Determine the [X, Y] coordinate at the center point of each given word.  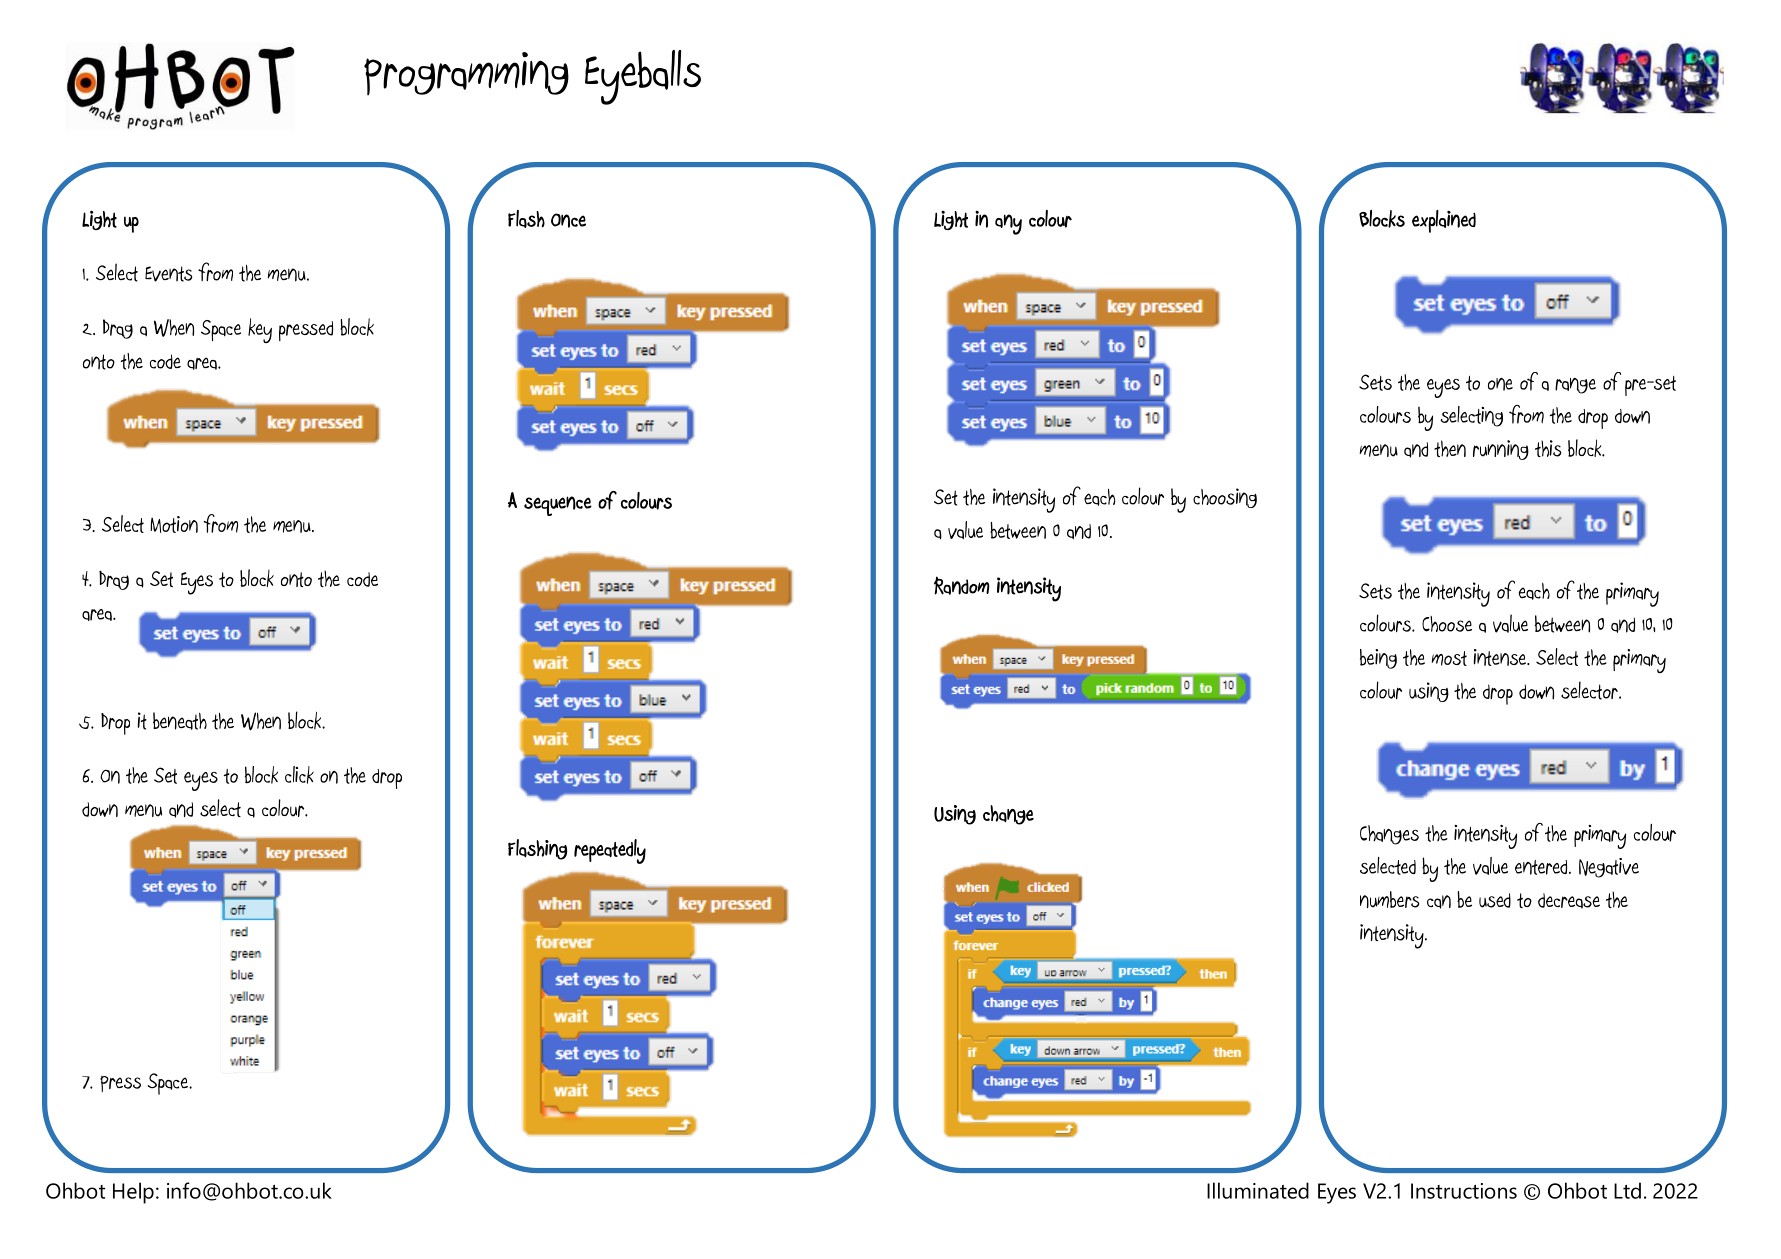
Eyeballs [643, 77]
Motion [174, 524]
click [299, 775]
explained [1444, 221]
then [1450, 448]
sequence [558, 506]
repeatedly [610, 851]
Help [133, 1193]
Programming [466, 73]
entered [1542, 867]
